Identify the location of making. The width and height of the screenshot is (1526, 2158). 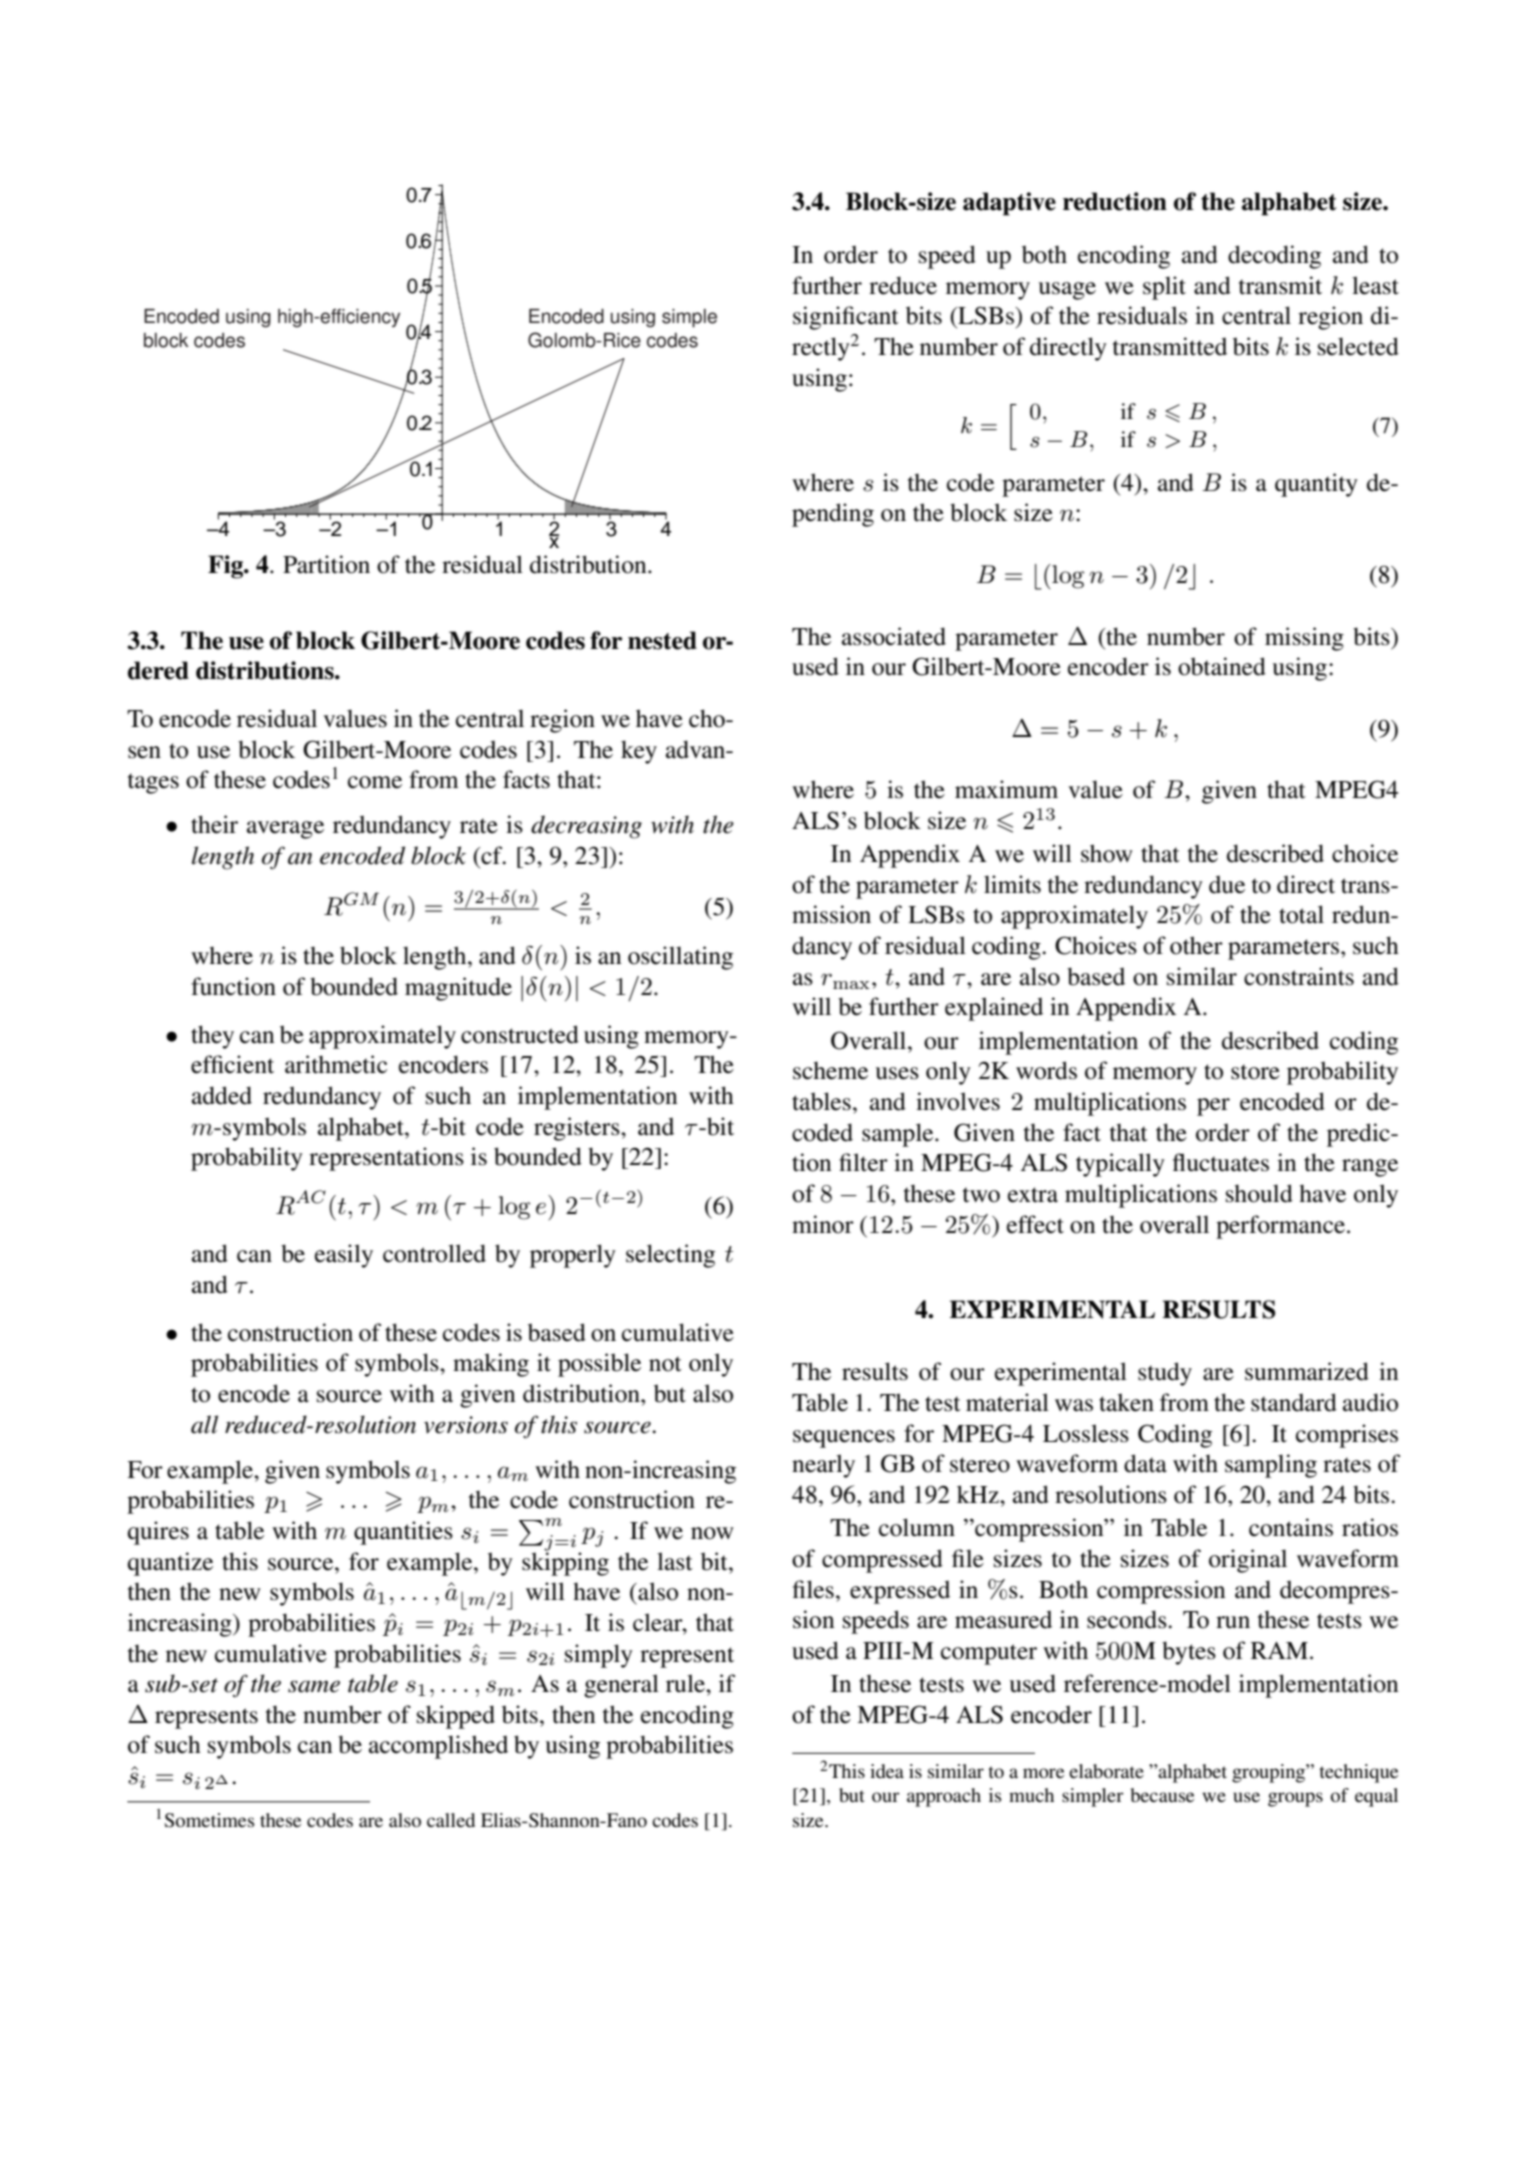
(491, 1365).
